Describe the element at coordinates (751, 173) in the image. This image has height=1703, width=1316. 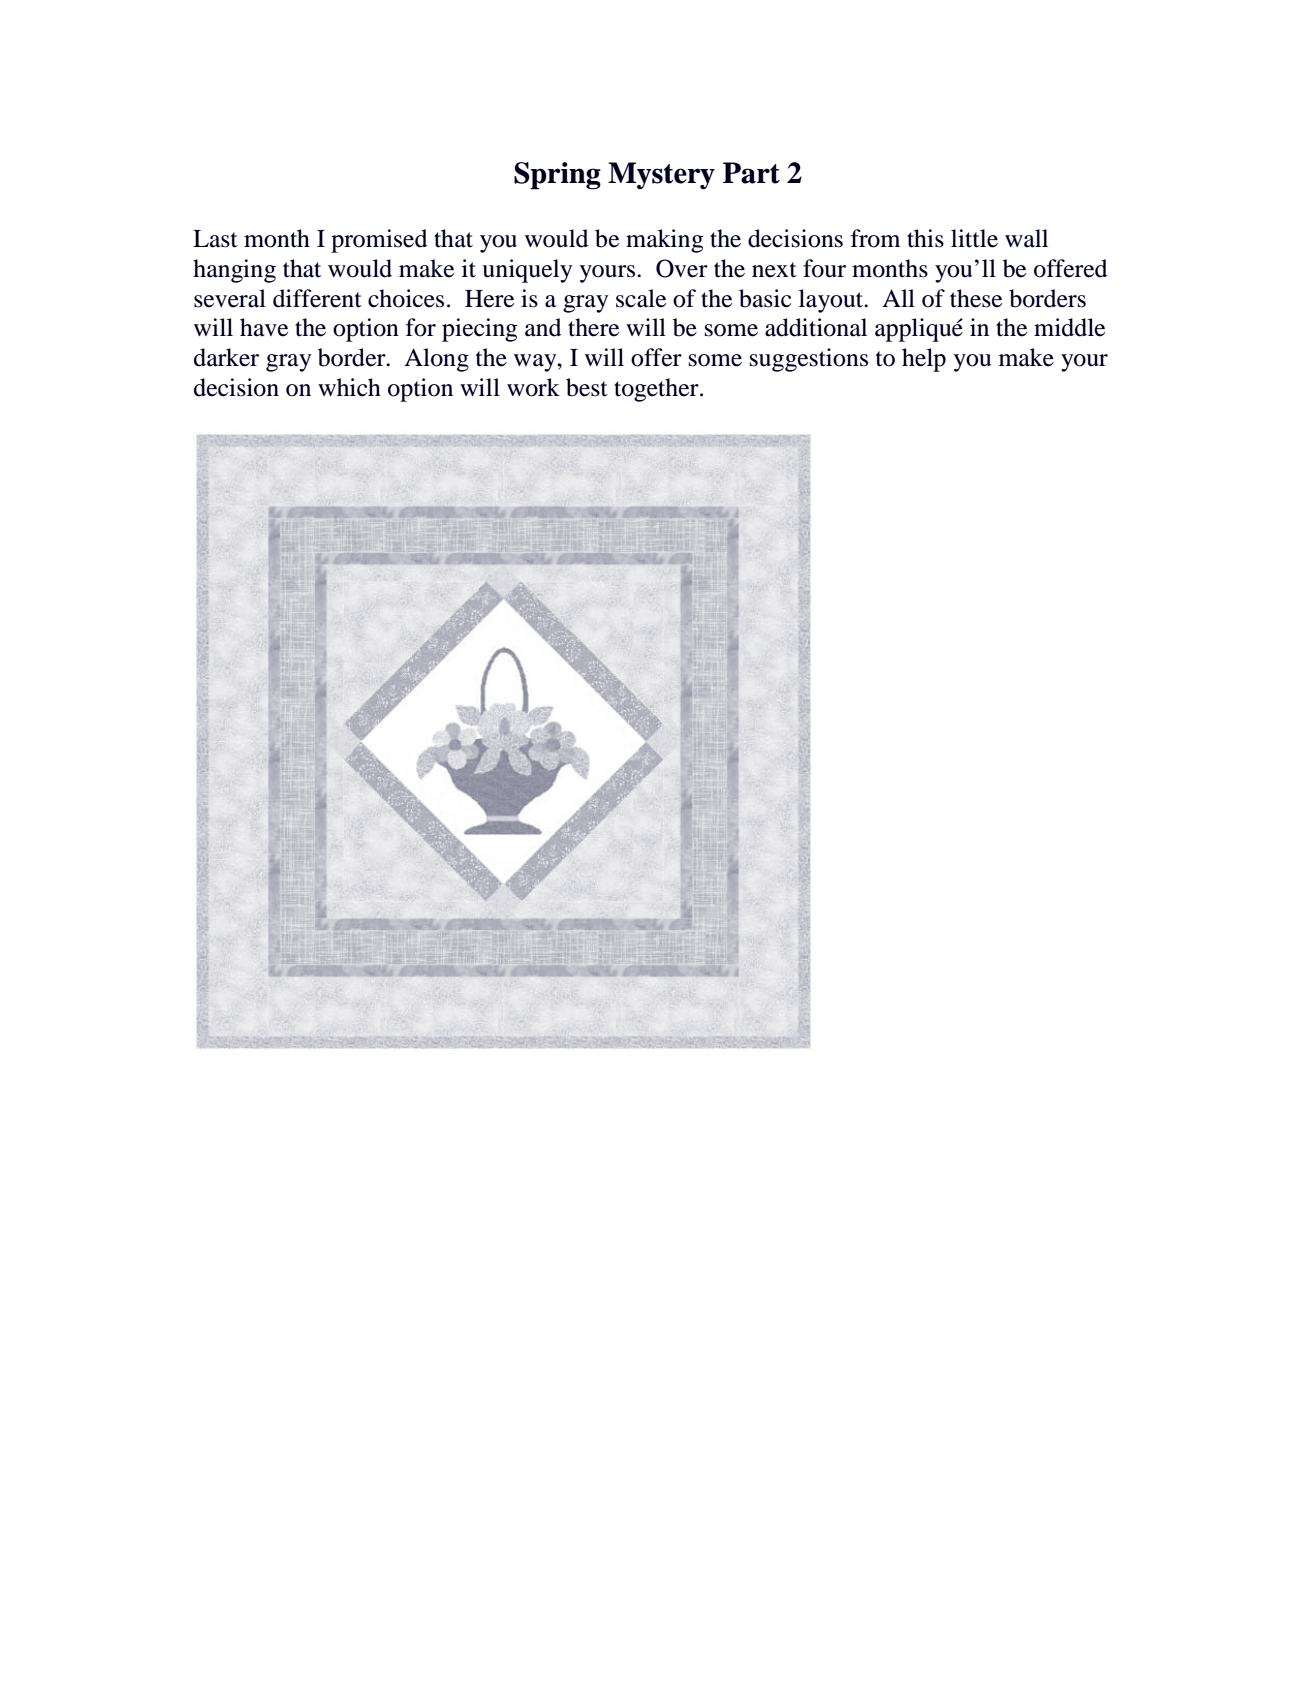
I see `Part` at that location.
